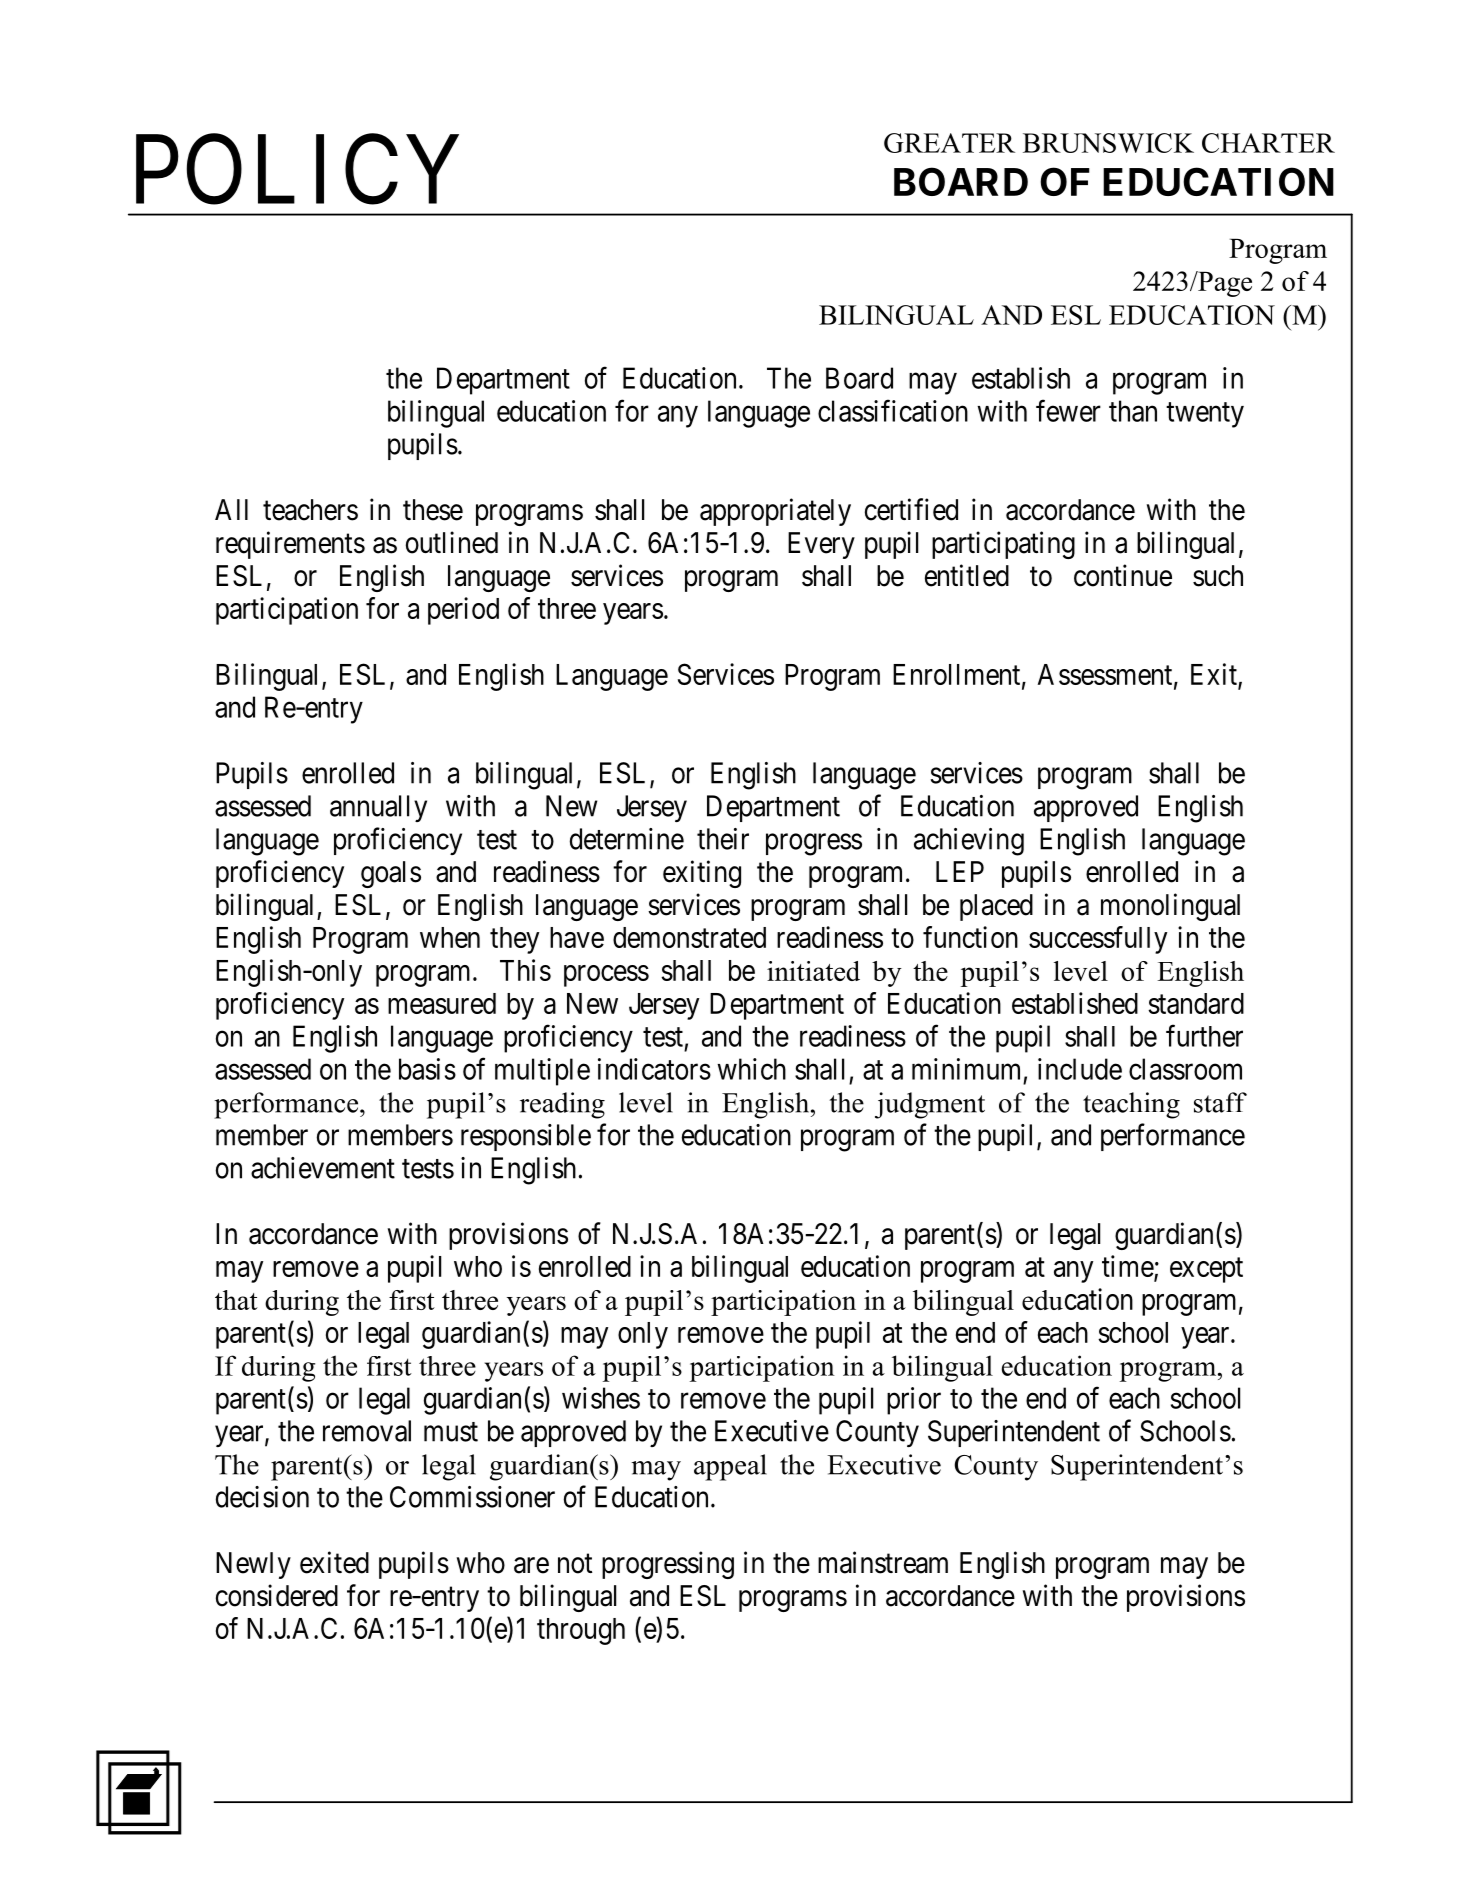  What do you see at coordinates (723, 839) in the image?
I see `their` at bounding box center [723, 839].
